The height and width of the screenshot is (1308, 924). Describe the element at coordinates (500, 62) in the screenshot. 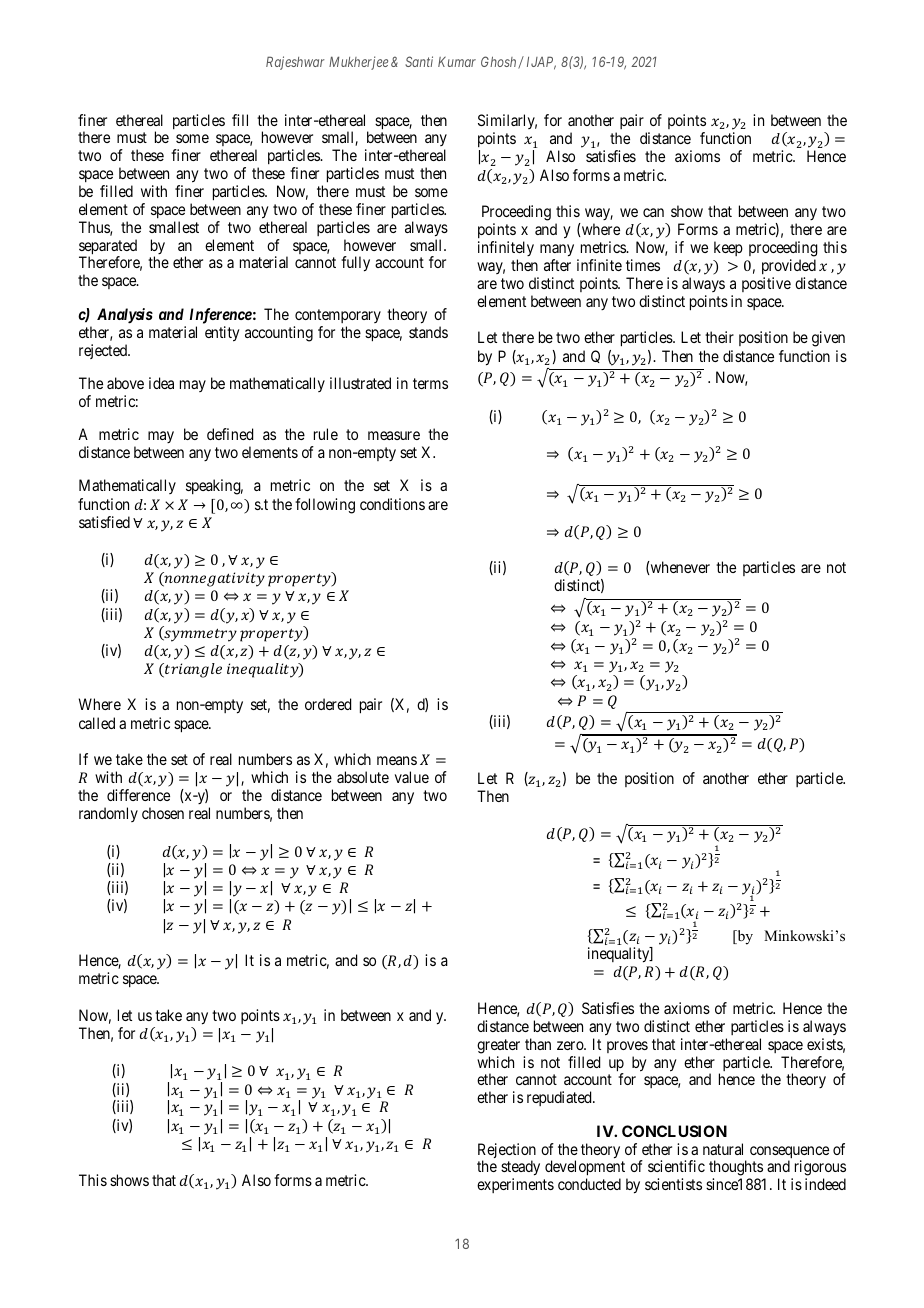

I see `Ghosh` at that location.
